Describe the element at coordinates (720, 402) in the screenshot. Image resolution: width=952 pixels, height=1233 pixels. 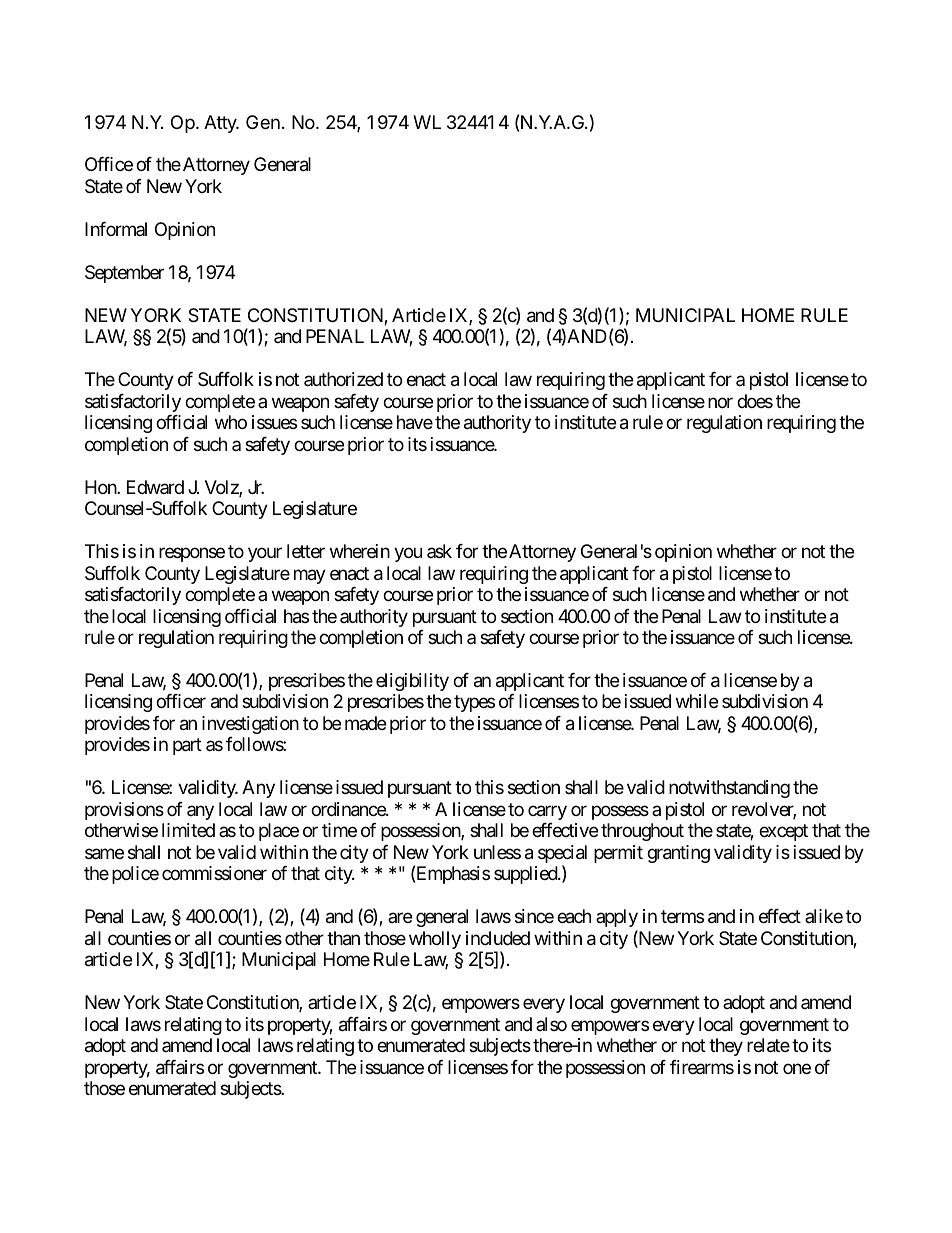
I see `nor` at that location.
